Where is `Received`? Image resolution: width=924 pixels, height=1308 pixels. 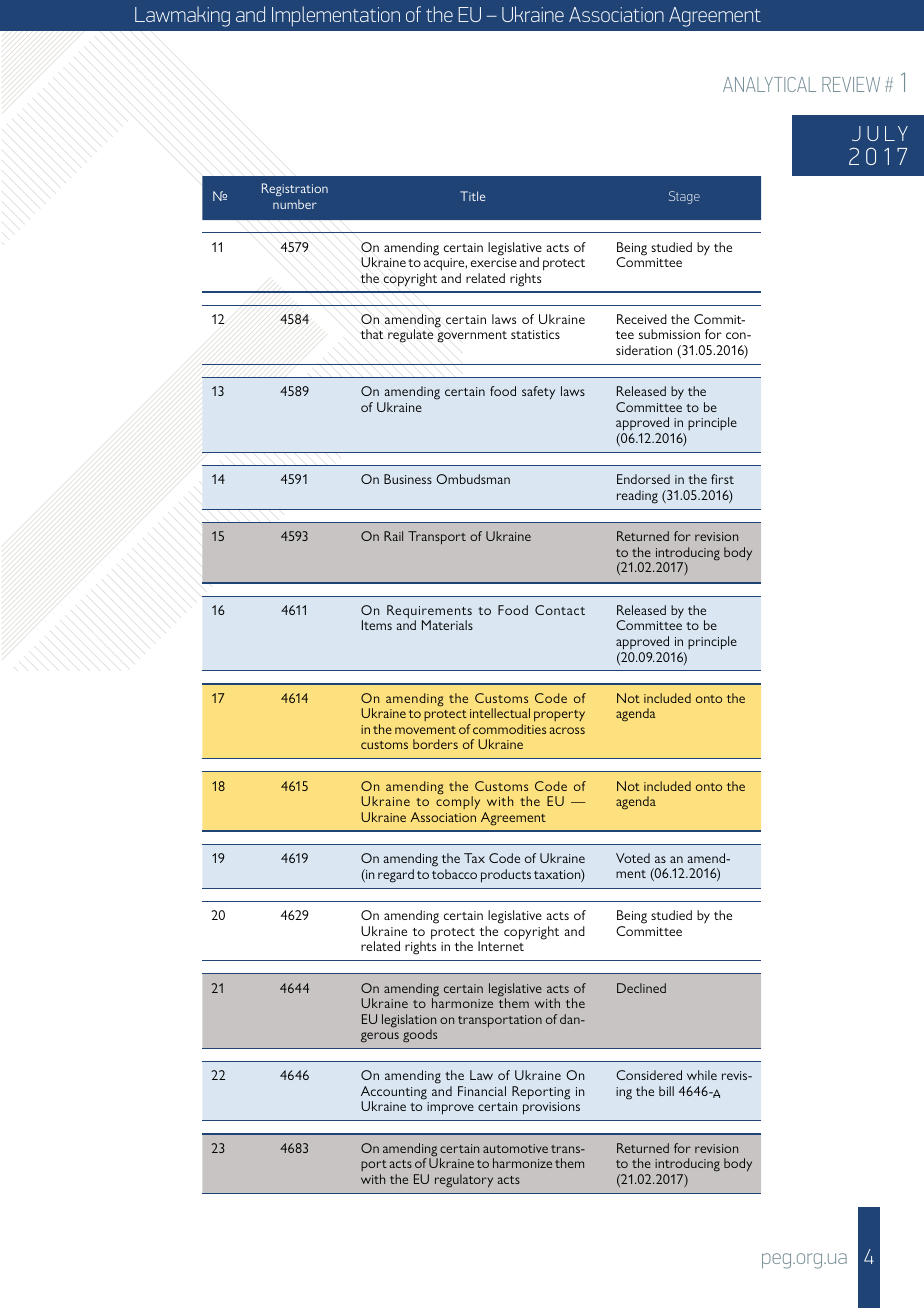 Received is located at coordinates (642, 319).
